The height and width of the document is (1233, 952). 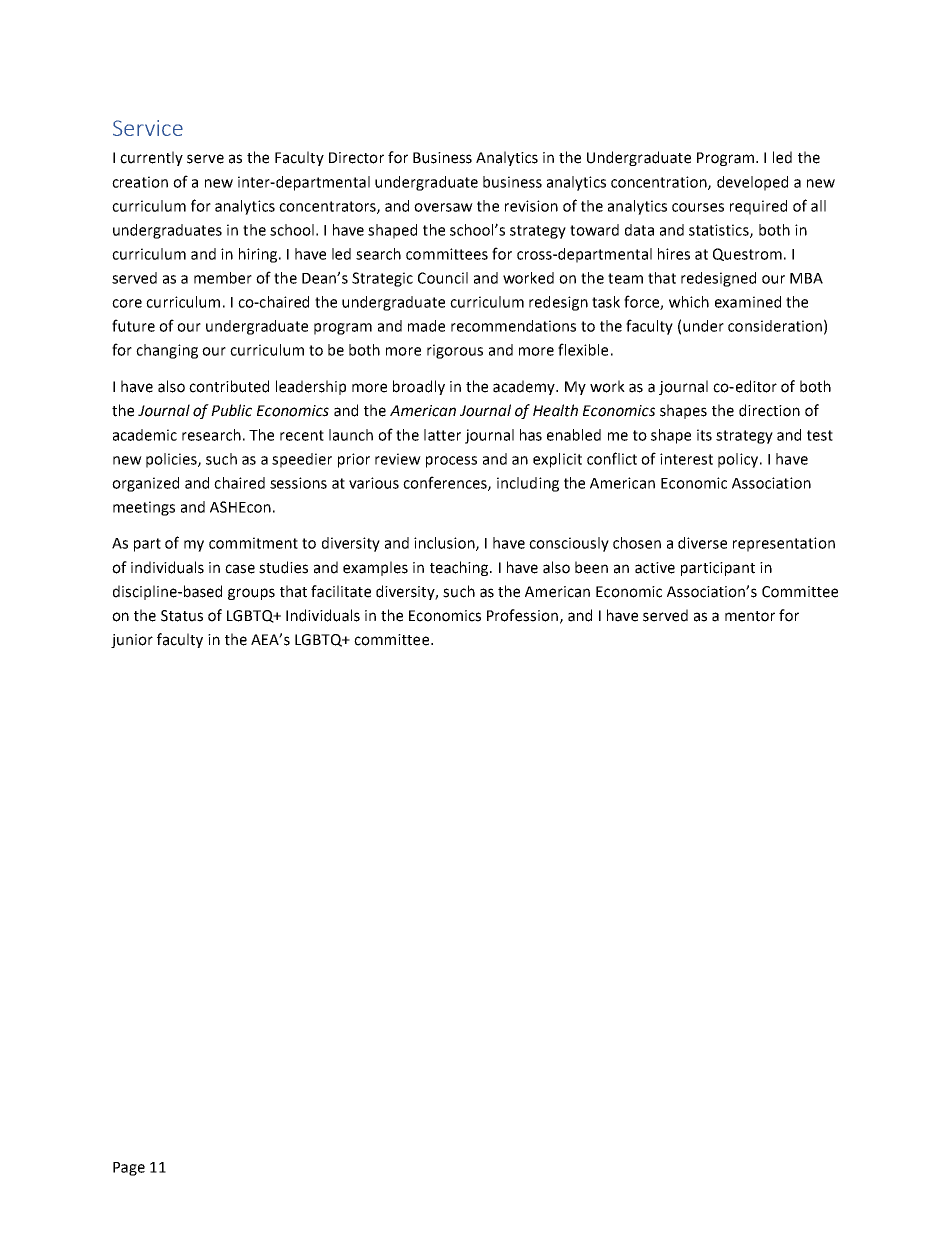 What do you see at coordinates (132, 641) in the document?
I see `junior` at bounding box center [132, 641].
